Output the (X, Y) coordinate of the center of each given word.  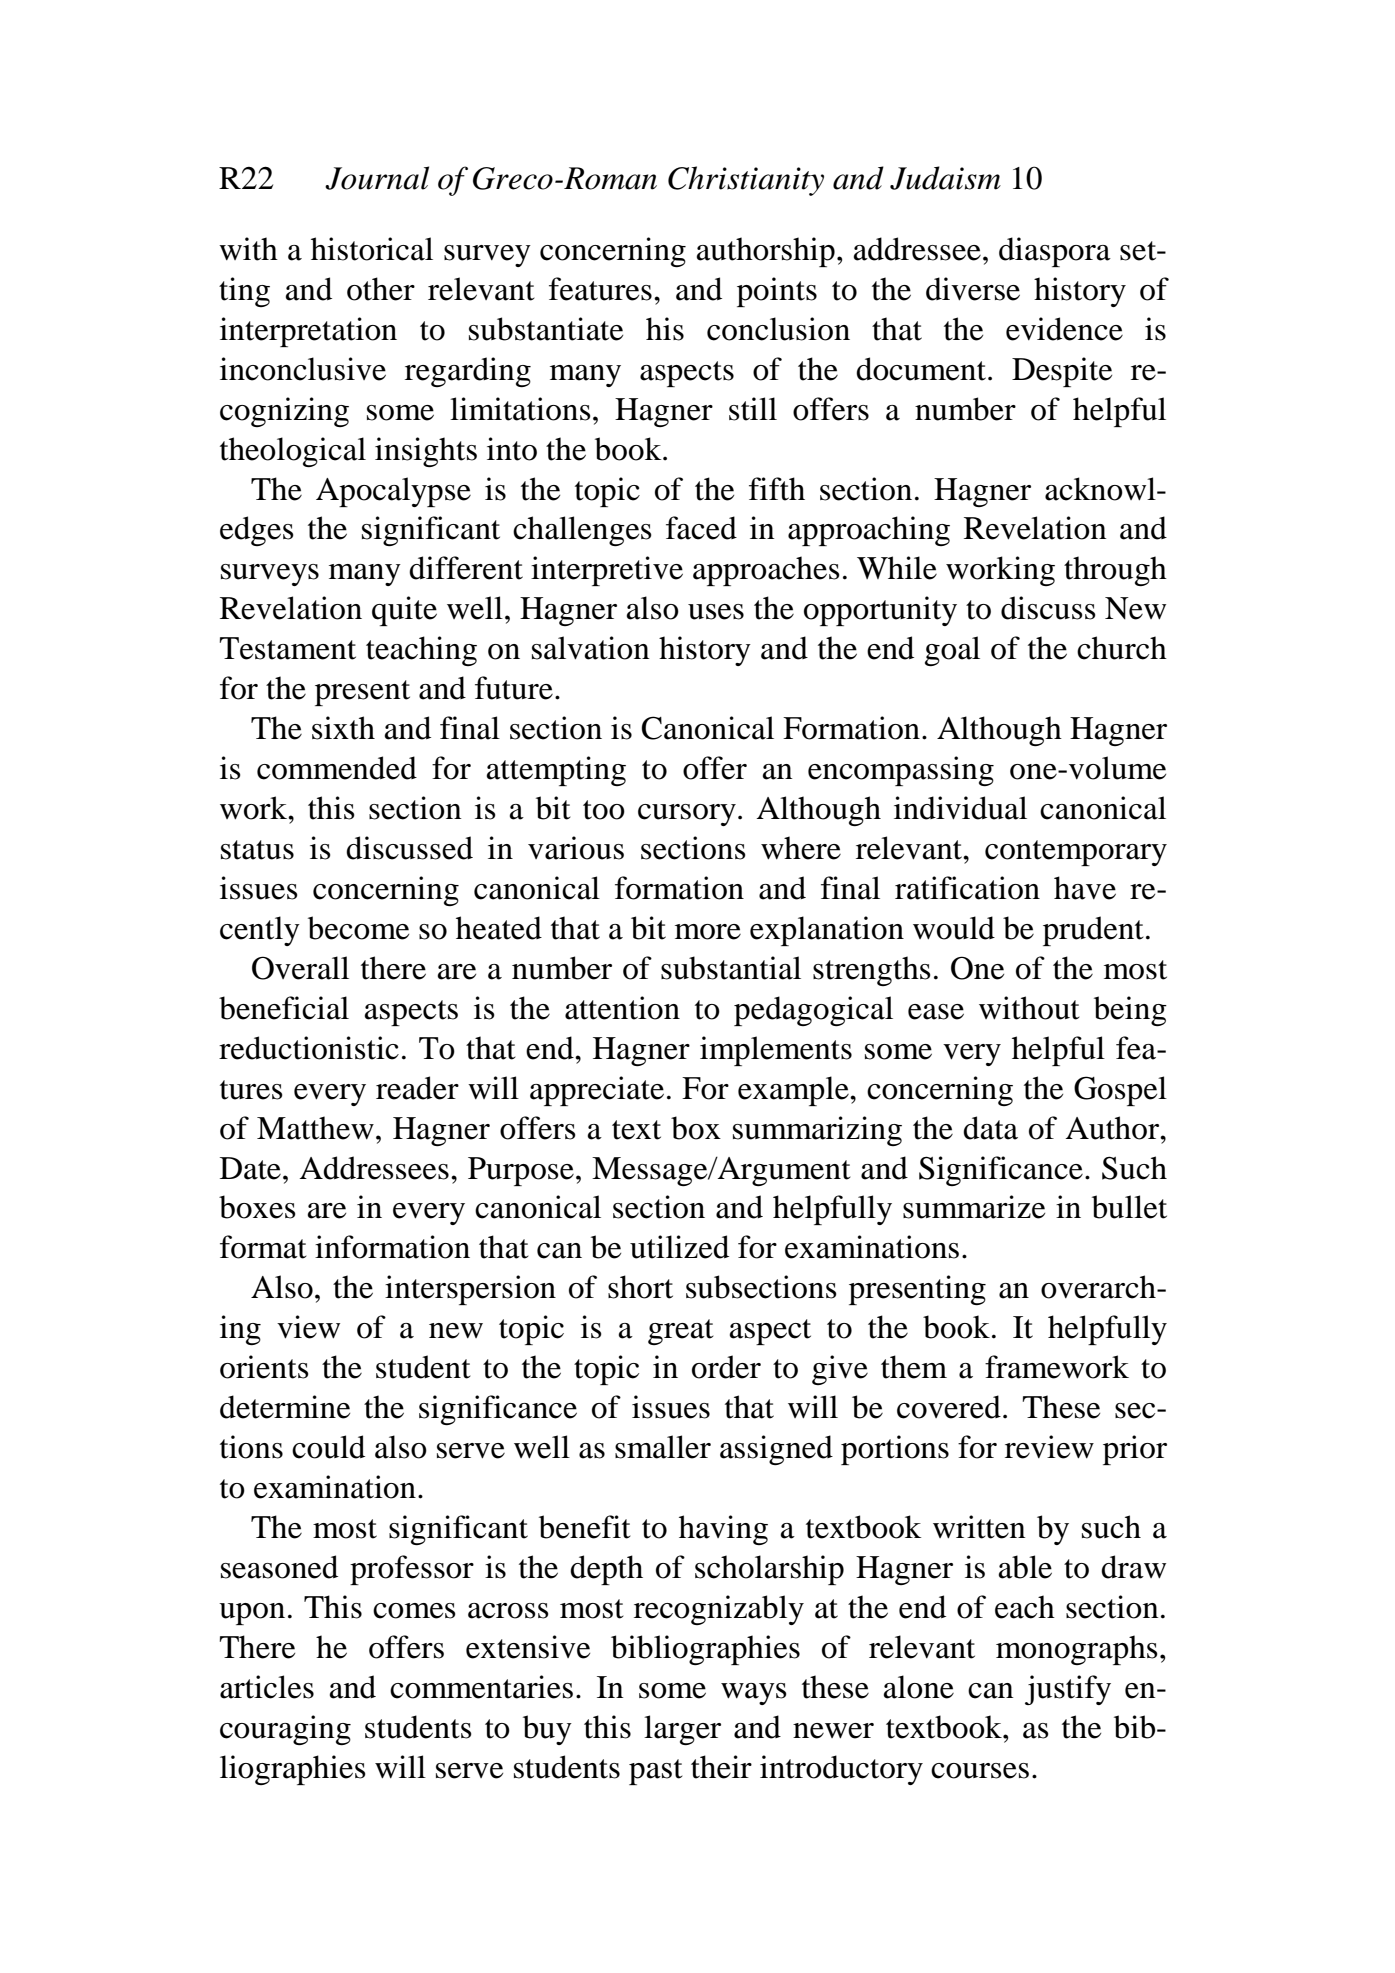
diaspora (1055, 252)
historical (372, 249)
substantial (731, 968)
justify (1068, 1690)
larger (682, 1730)
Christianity (746, 181)
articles (267, 1687)
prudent (1093, 931)
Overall (300, 968)
